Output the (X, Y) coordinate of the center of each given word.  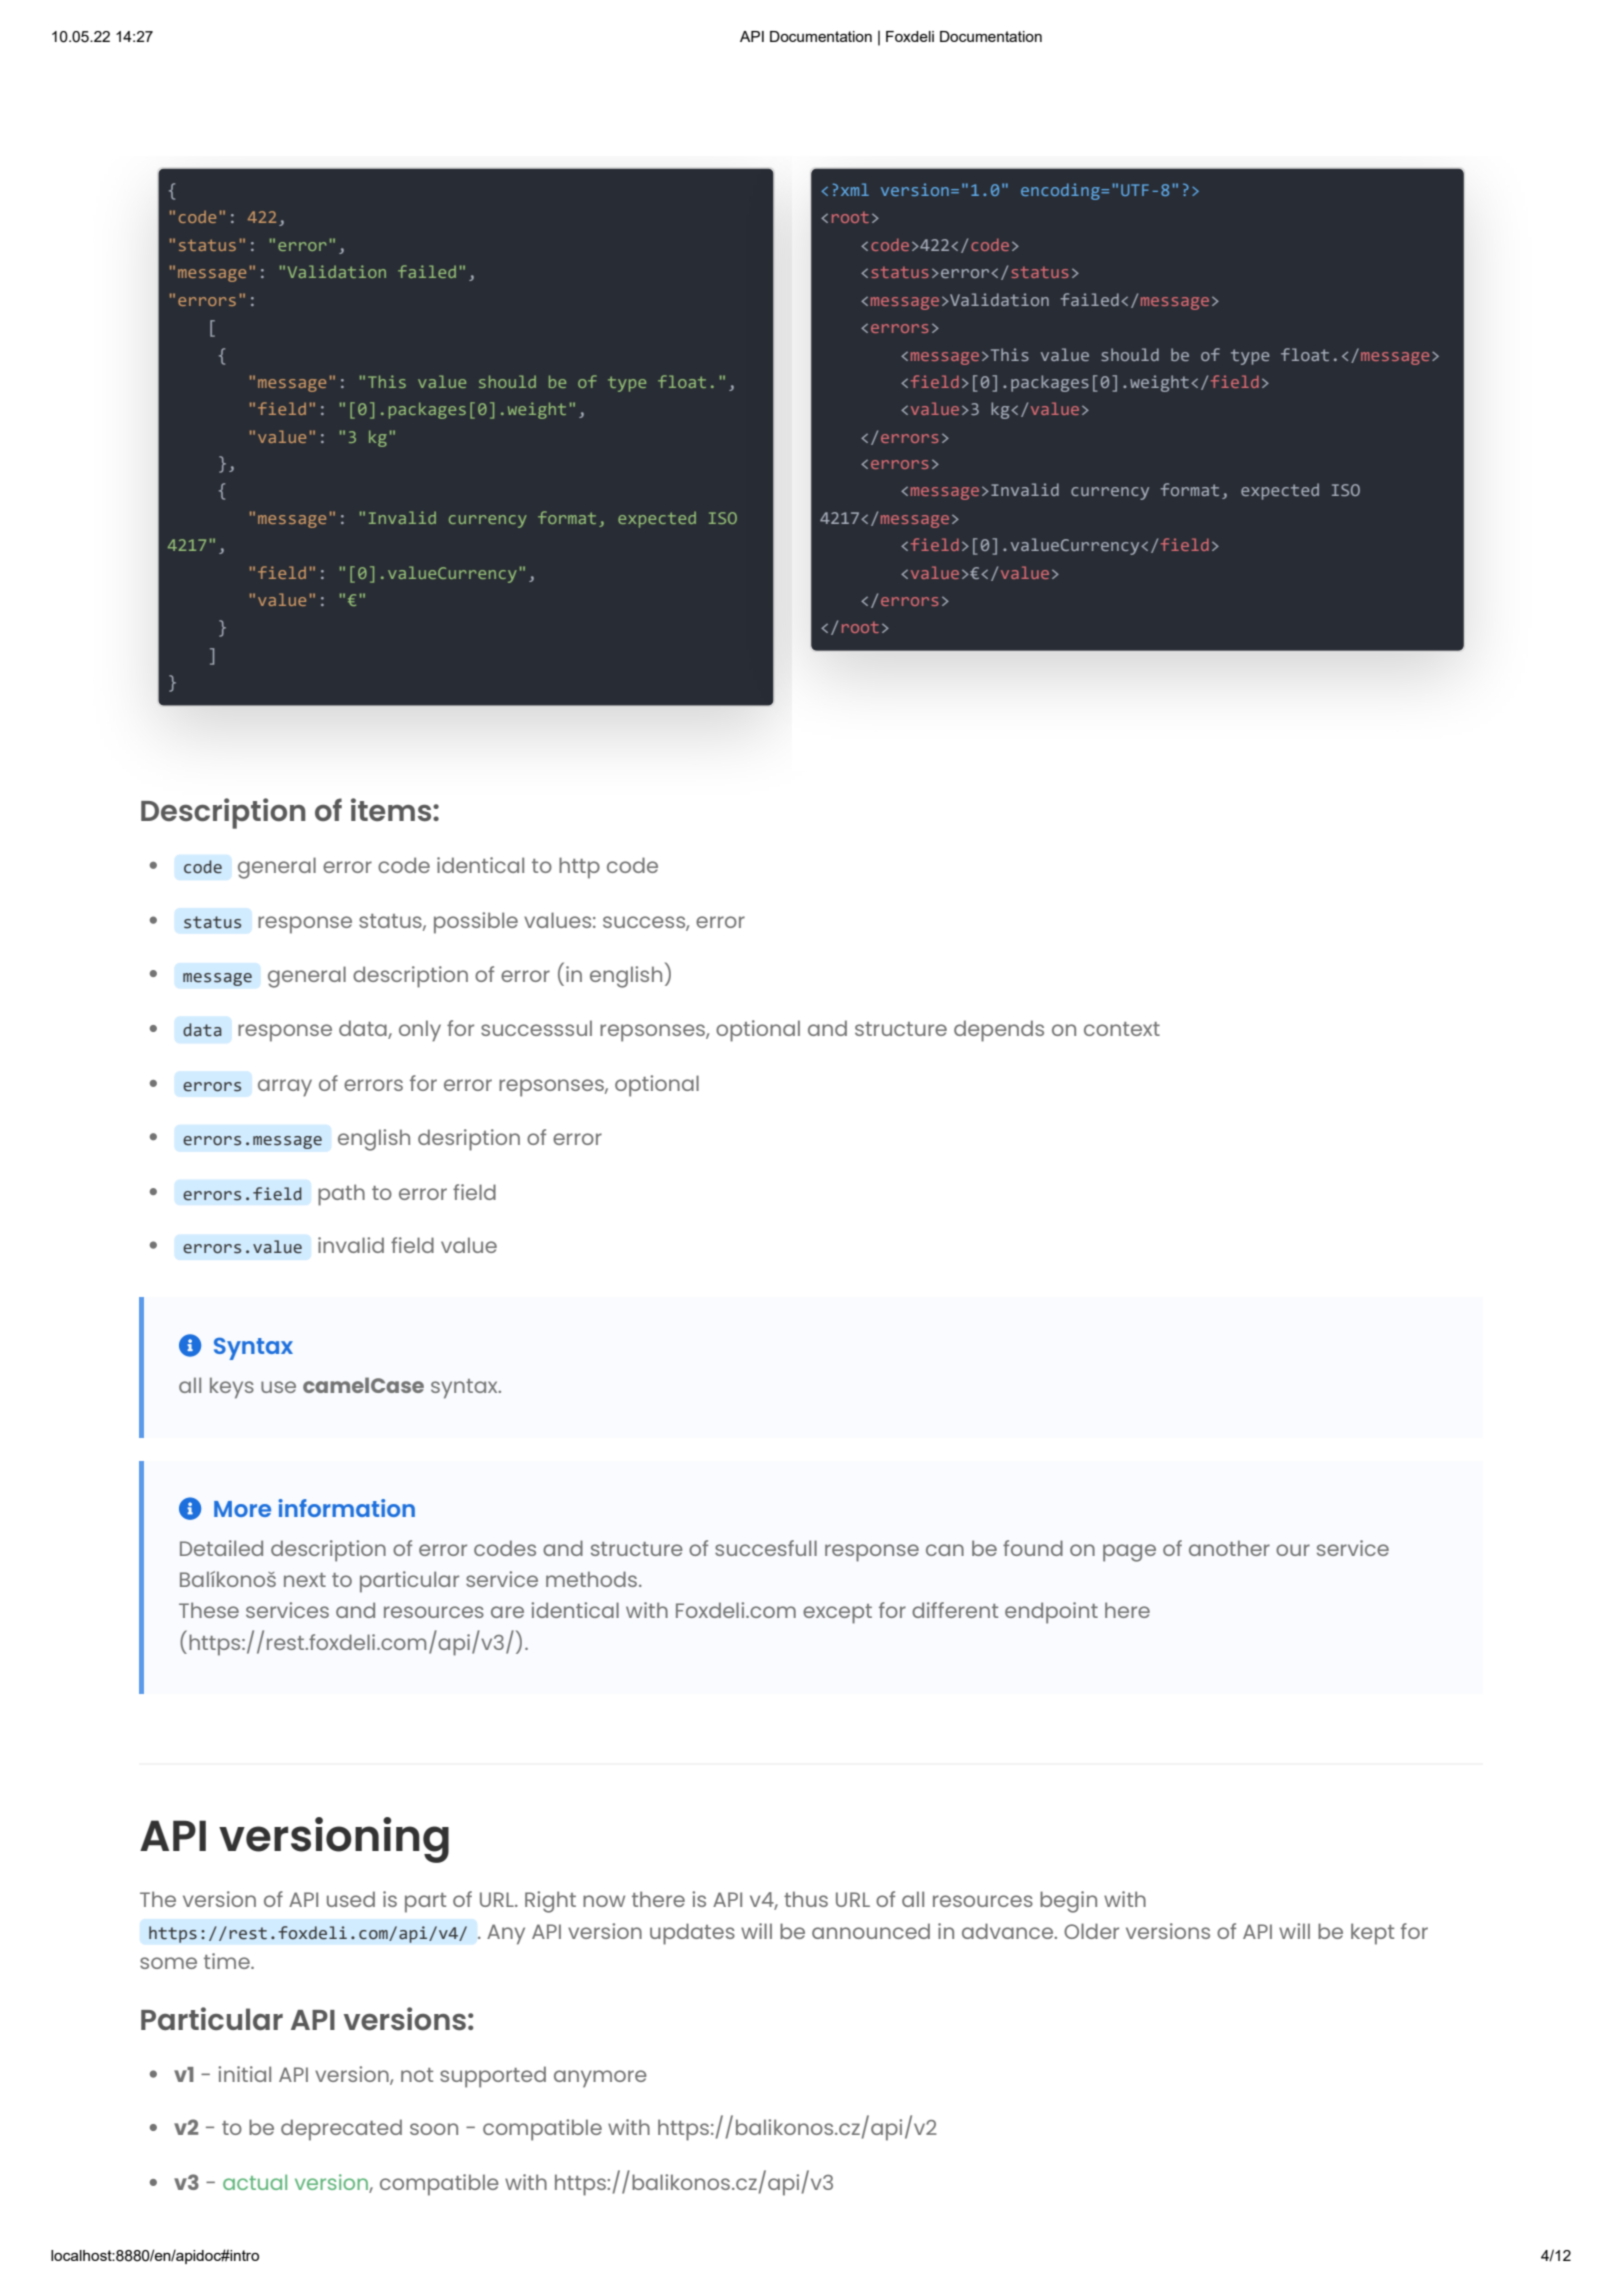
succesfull (766, 1548)
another (1229, 1548)
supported (493, 2077)
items (392, 809)
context (1122, 1029)
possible (476, 923)
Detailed (221, 1548)
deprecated (341, 2130)
